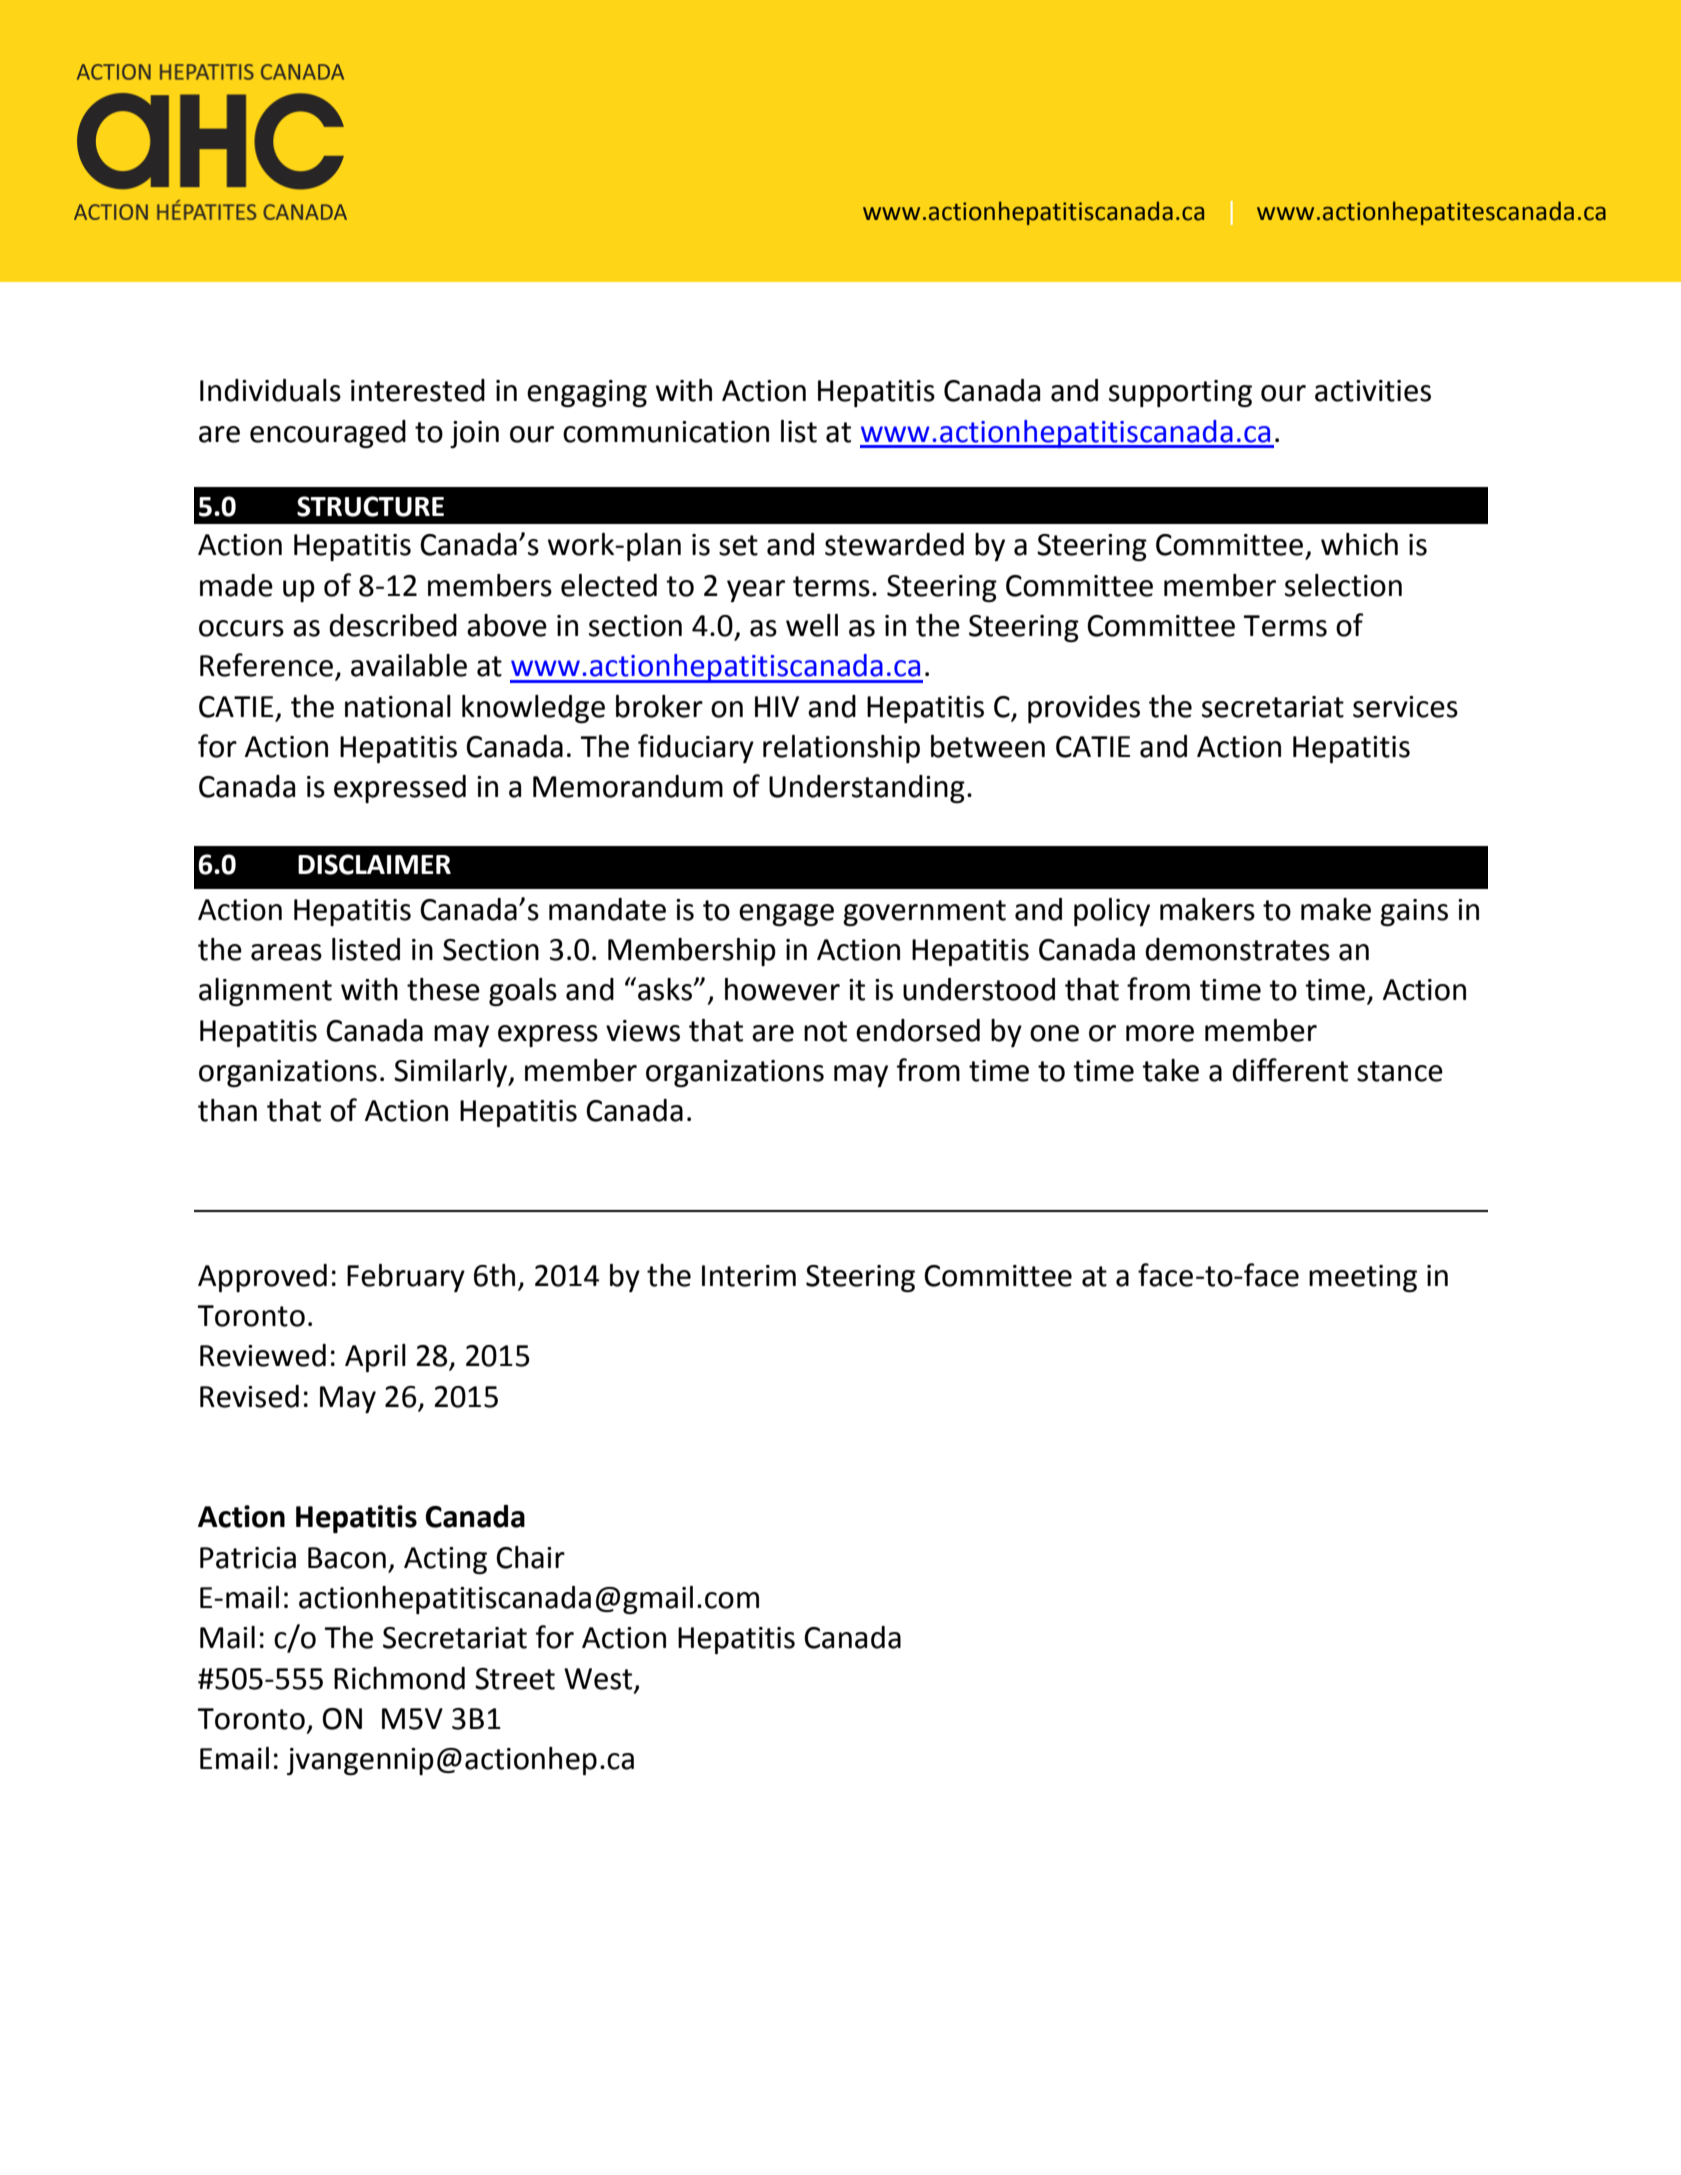 This screenshot has width=1681, height=2175. What do you see at coordinates (1363, 1278) in the screenshot?
I see `meeting` at bounding box center [1363, 1278].
